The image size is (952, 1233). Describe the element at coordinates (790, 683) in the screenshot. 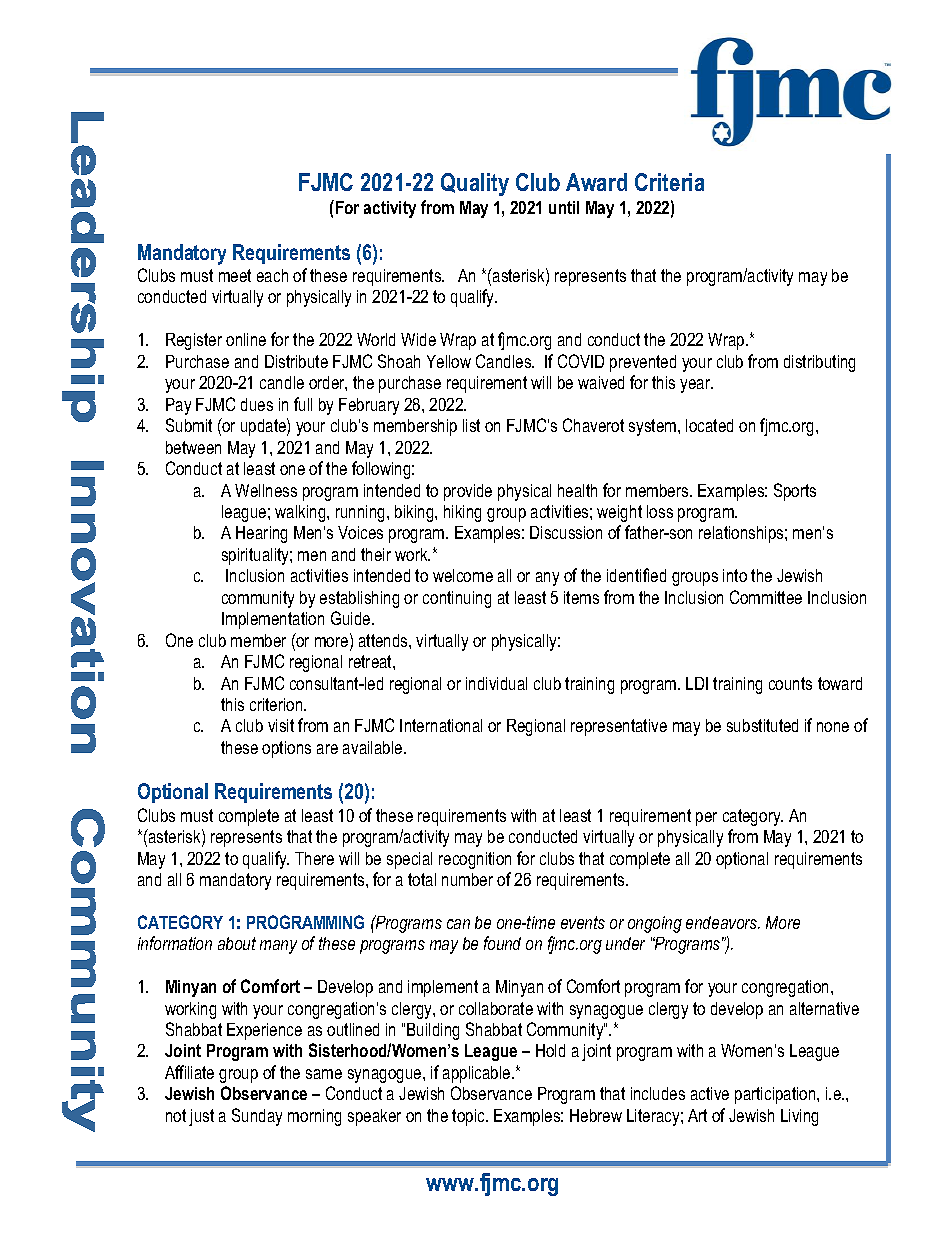

I see `counts` at that location.
